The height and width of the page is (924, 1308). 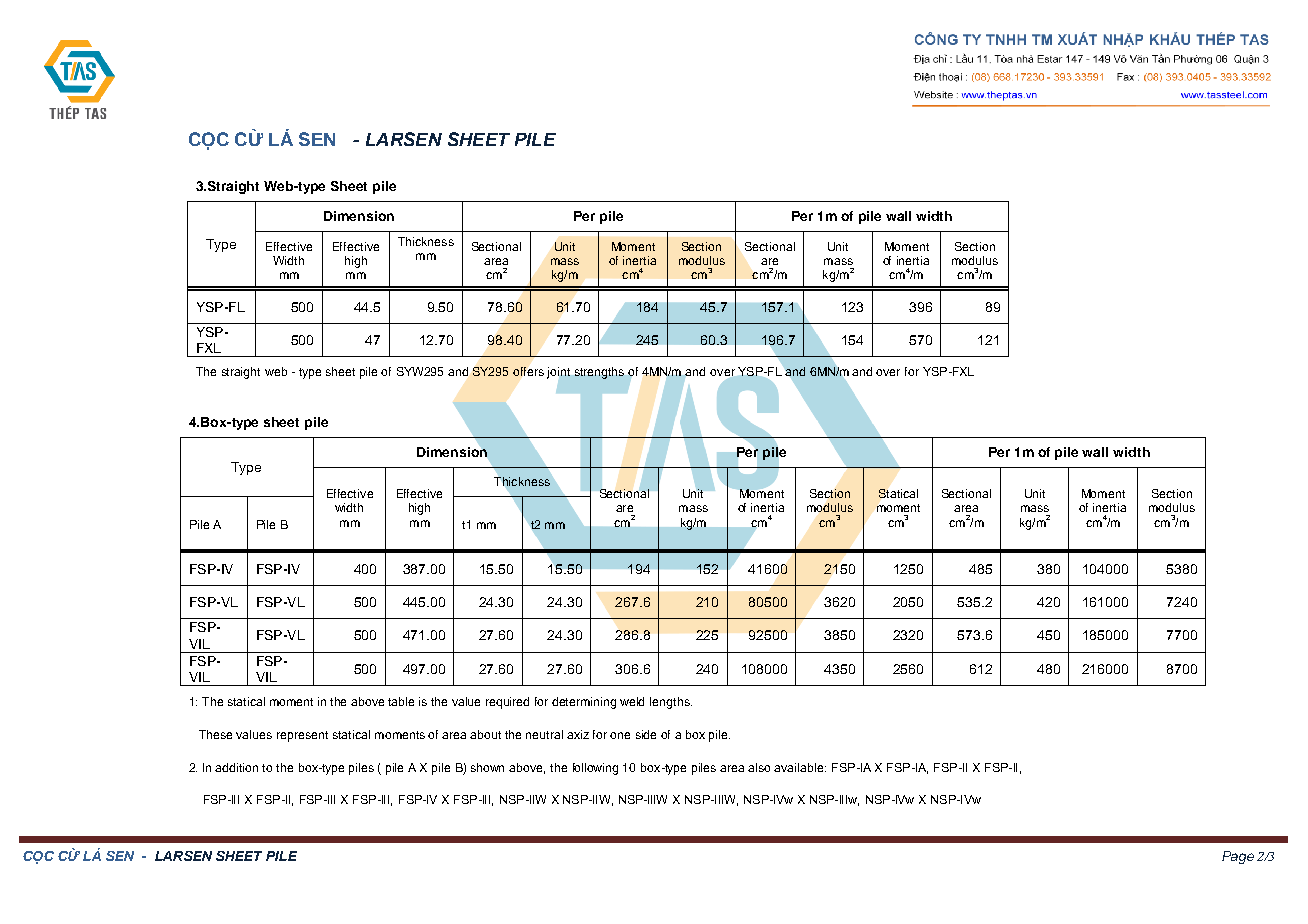 What do you see at coordinates (599, 373) in the page?
I see `strengths` at bounding box center [599, 373].
